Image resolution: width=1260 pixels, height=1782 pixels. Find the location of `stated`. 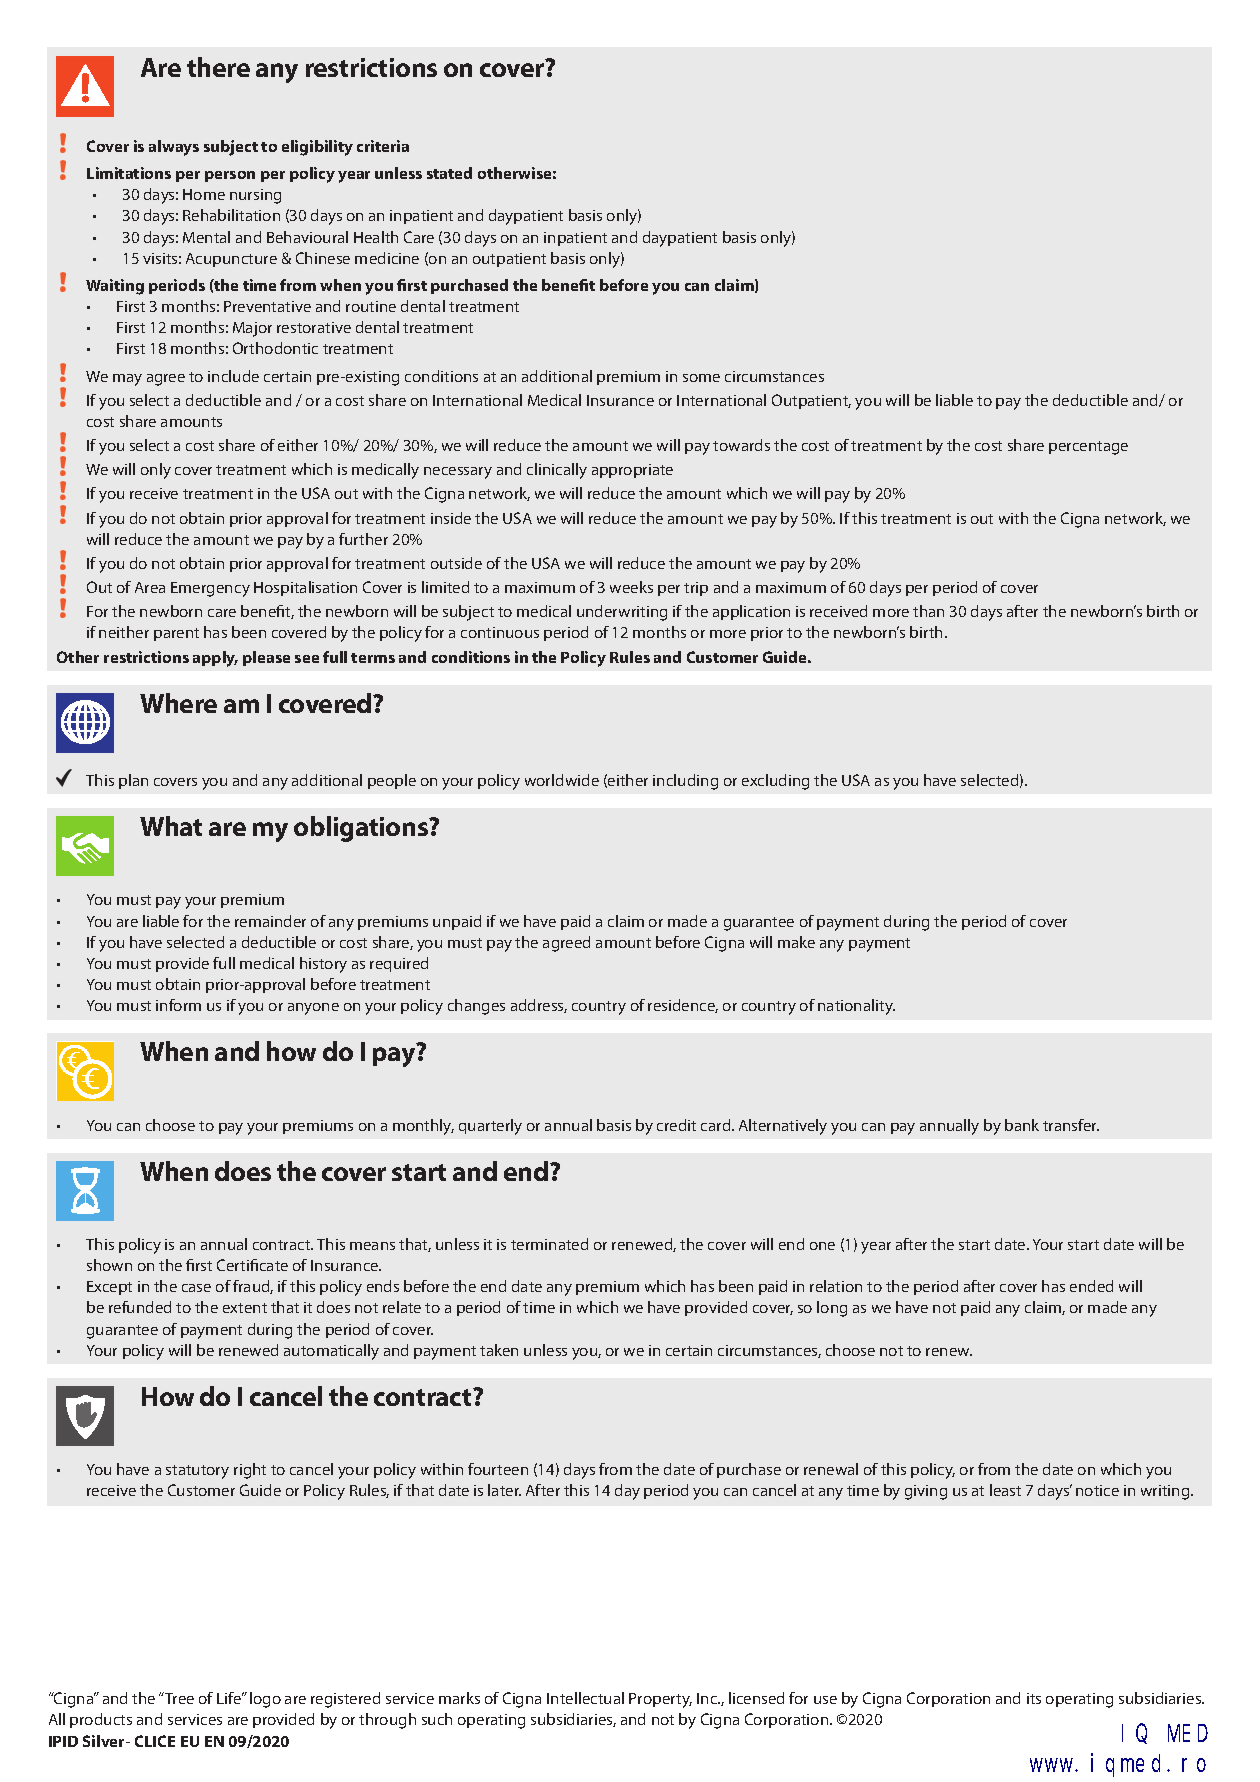

stated is located at coordinates (449, 173).
